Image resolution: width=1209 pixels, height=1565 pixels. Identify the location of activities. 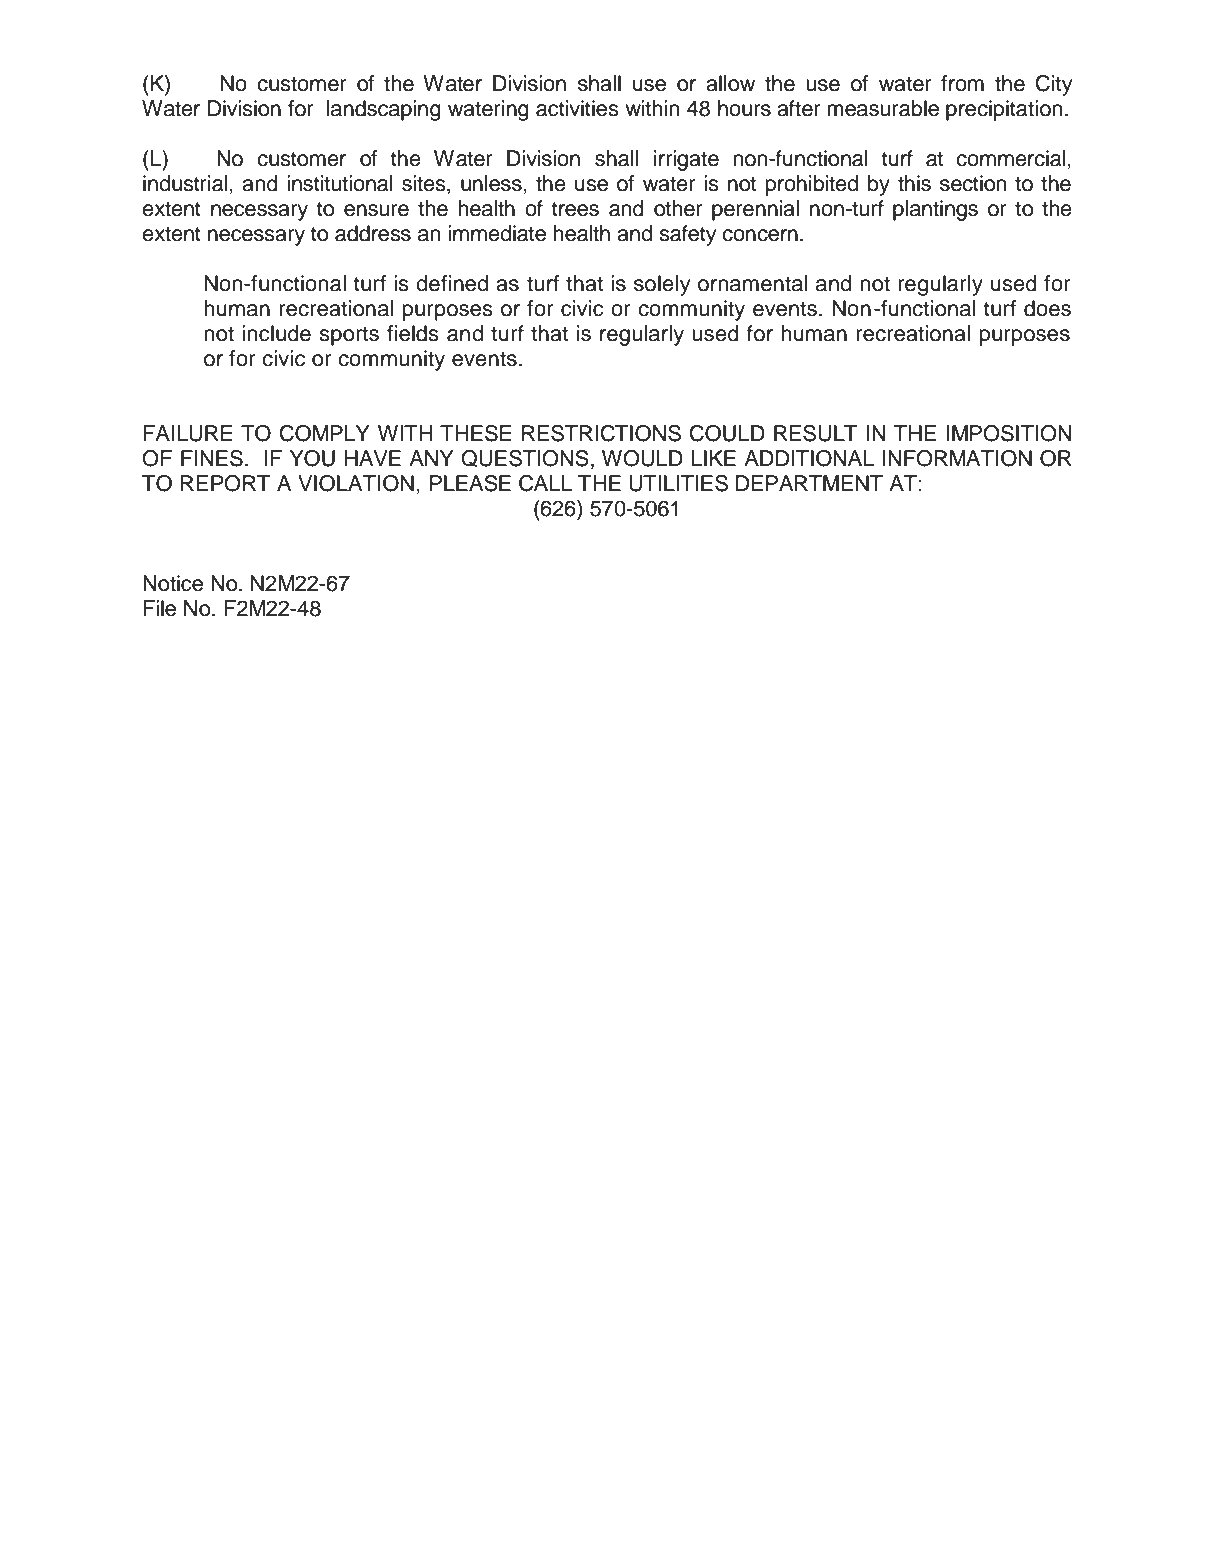
(577, 108).
